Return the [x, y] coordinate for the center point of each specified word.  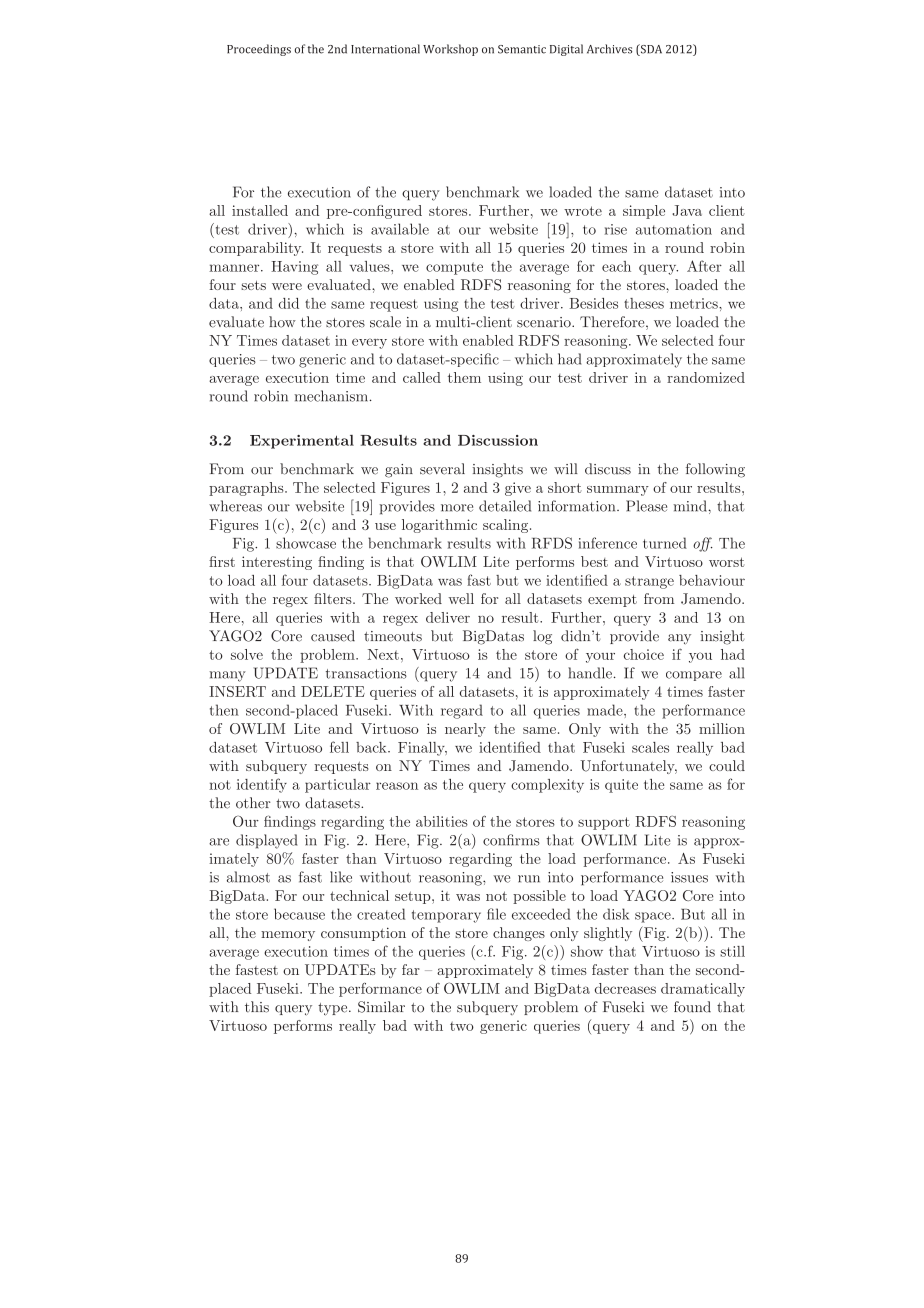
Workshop [450, 50]
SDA [650, 50]
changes [519, 934]
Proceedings [259, 50]
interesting [277, 563]
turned [665, 543]
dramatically [703, 990]
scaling [507, 526]
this [257, 1007]
